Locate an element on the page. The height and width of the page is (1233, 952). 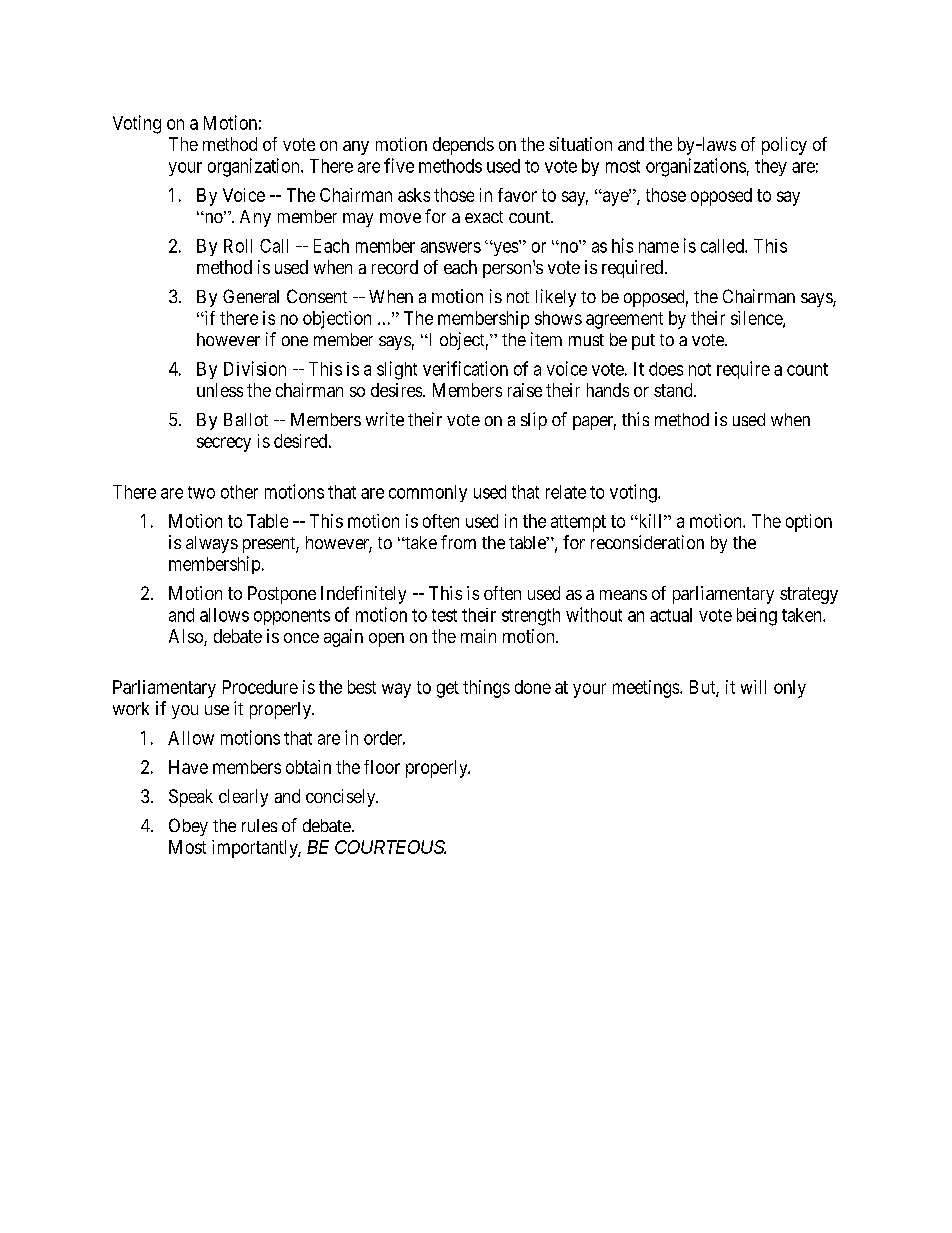
they is located at coordinates (771, 167).
